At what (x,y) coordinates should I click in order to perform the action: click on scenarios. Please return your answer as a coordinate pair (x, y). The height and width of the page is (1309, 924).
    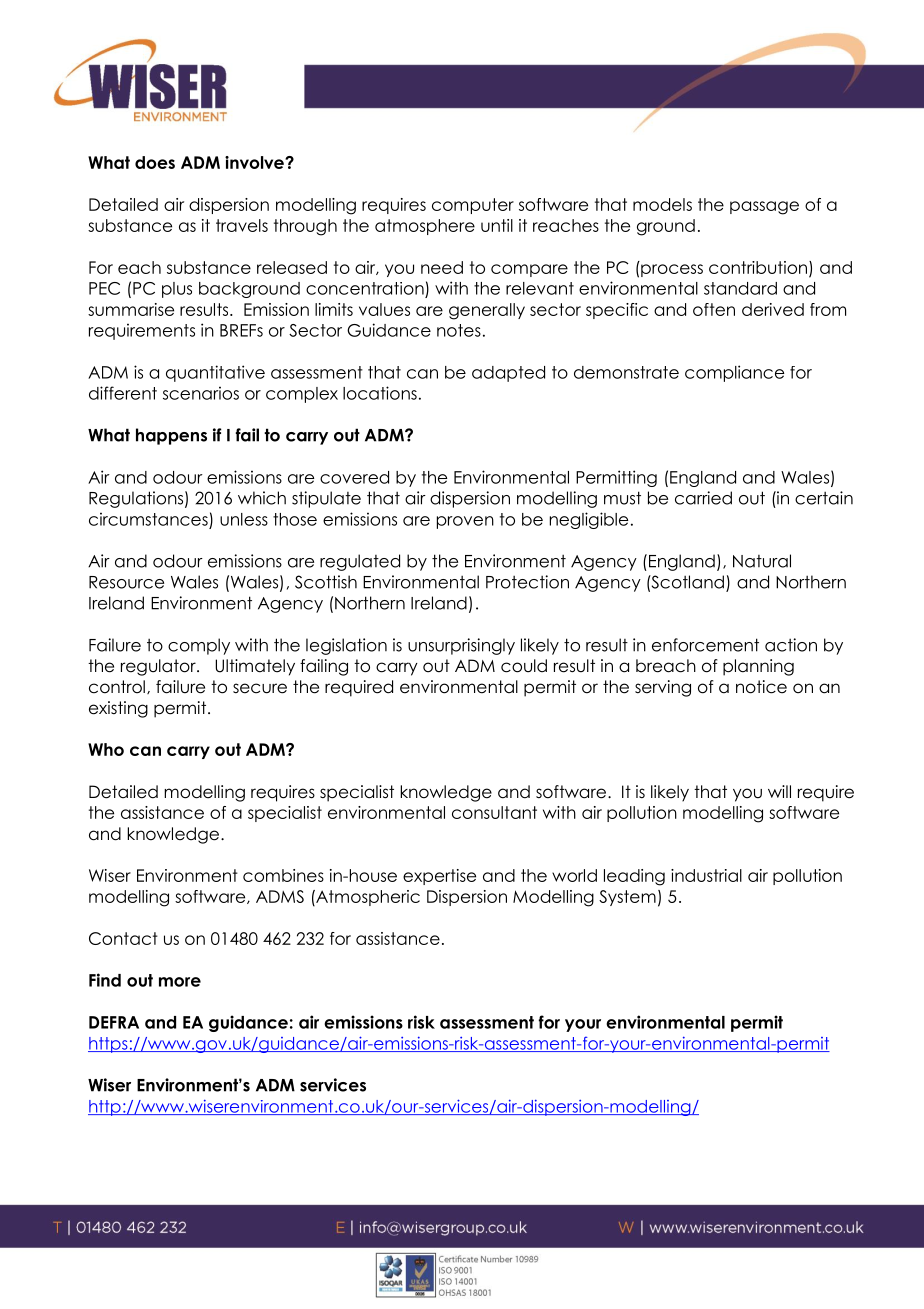
    Looking at the image, I should click on (201, 393).
